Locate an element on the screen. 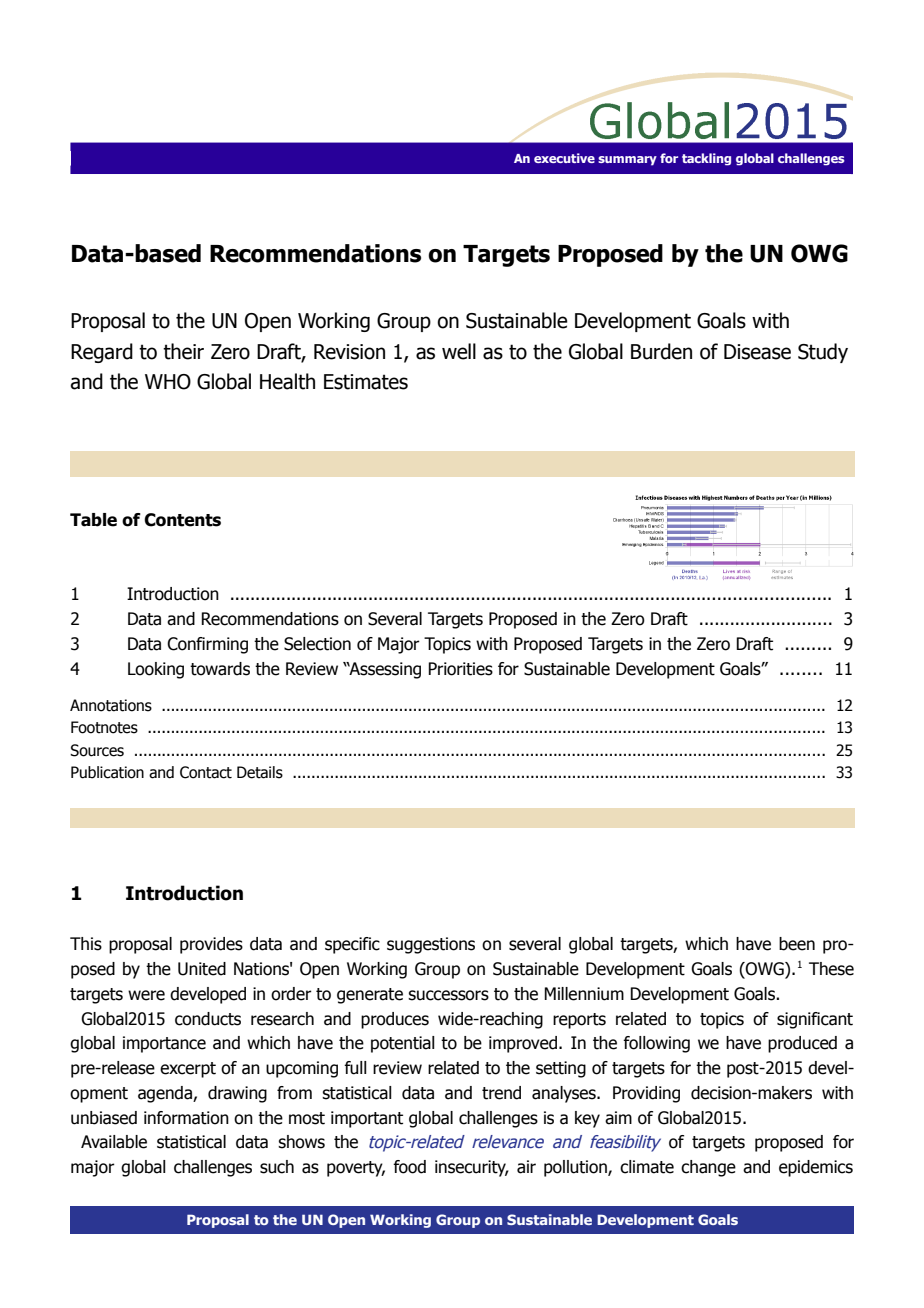  been is located at coordinates (797, 944).
